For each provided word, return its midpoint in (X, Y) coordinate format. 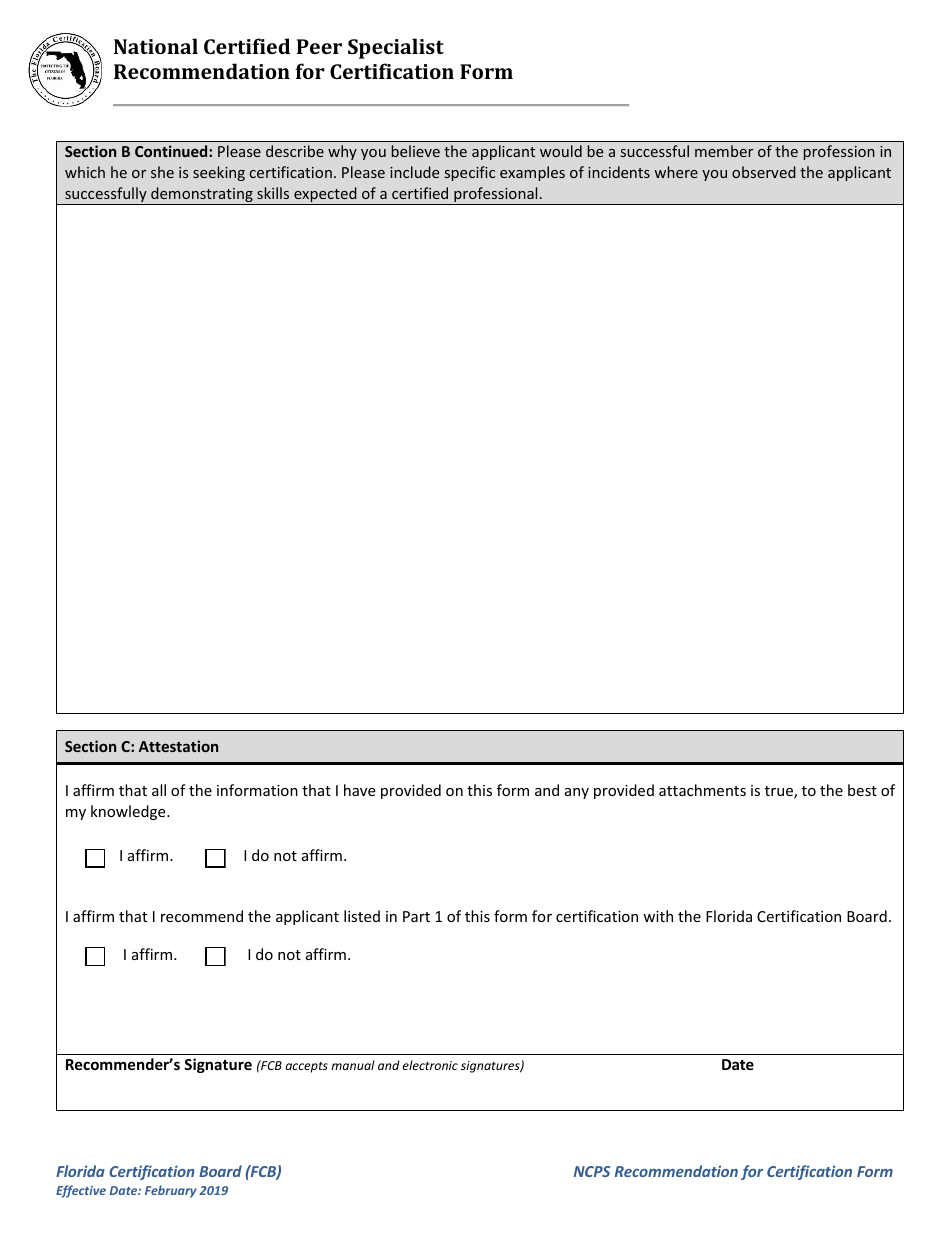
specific (470, 173)
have (359, 790)
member (724, 151)
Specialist (396, 48)
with (658, 916)
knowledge (129, 812)
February (171, 1191)
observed (764, 172)
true (780, 792)
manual (353, 1065)
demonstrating (202, 196)
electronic (430, 1065)
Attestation (178, 746)
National (156, 46)
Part (416, 916)
